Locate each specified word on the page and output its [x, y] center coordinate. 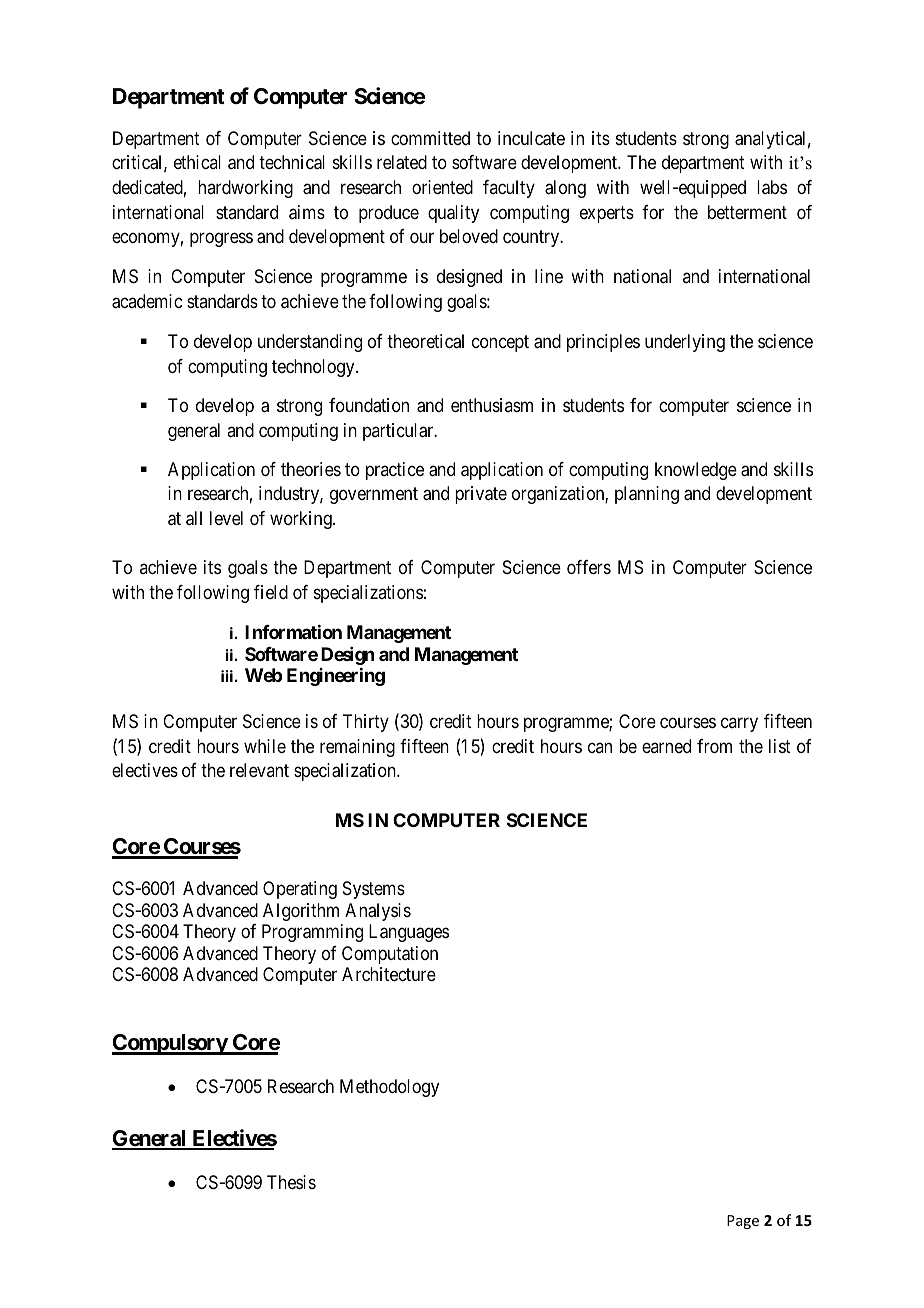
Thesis [291, 1182]
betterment [747, 212]
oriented [442, 187]
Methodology [389, 1088]
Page [743, 1222]
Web [263, 675]
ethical [197, 162]
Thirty [366, 723]
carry [739, 724]
